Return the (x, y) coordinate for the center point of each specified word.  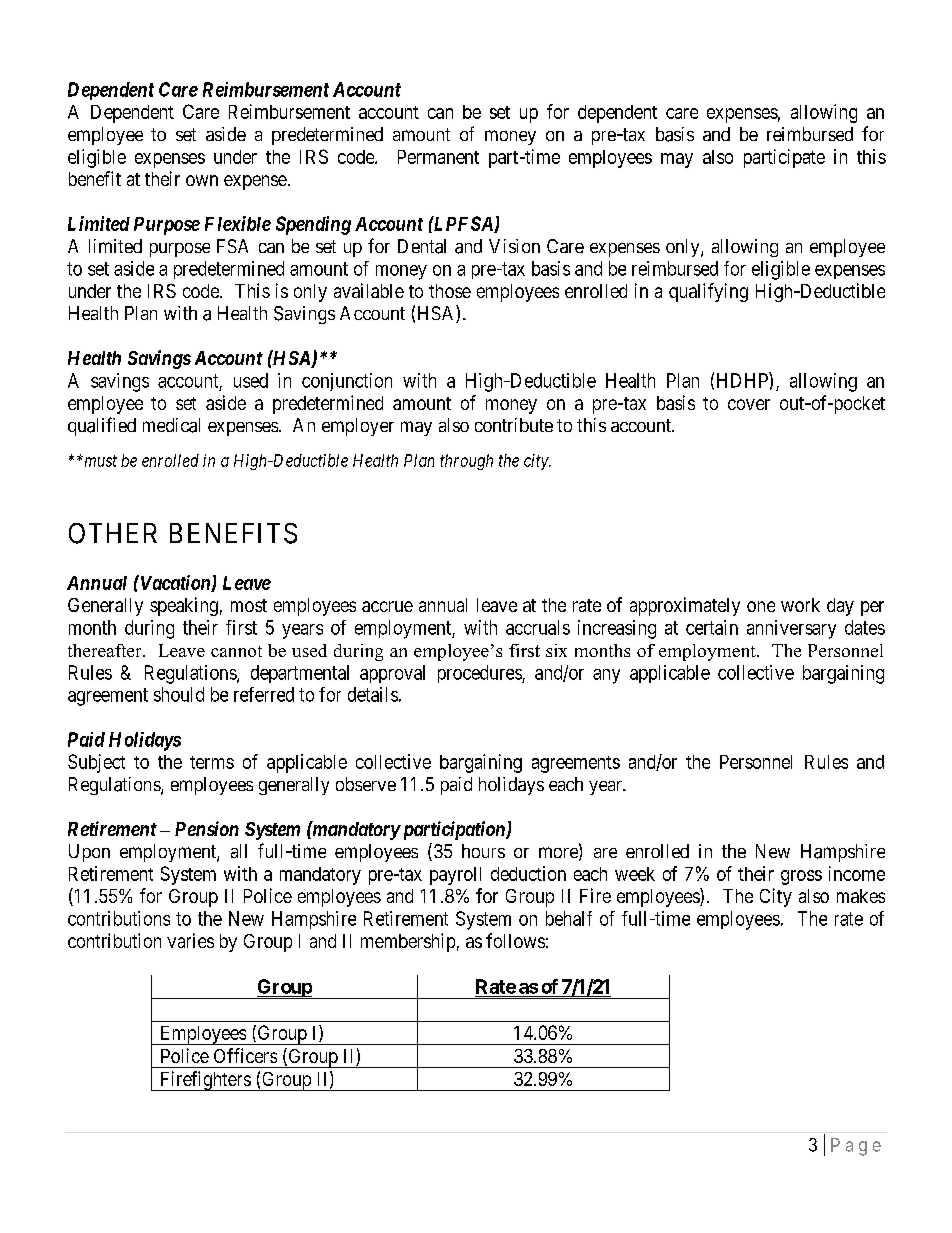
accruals (538, 627)
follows (515, 940)
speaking (184, 606)
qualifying (708, 292)
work (800, 605)
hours (483, 851)
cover (749, 404)
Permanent (438, 157)
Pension (207, 828)
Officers (245, 1055)
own (202, 180)
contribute (514, 425)
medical (171, 425)
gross (801, 877)
